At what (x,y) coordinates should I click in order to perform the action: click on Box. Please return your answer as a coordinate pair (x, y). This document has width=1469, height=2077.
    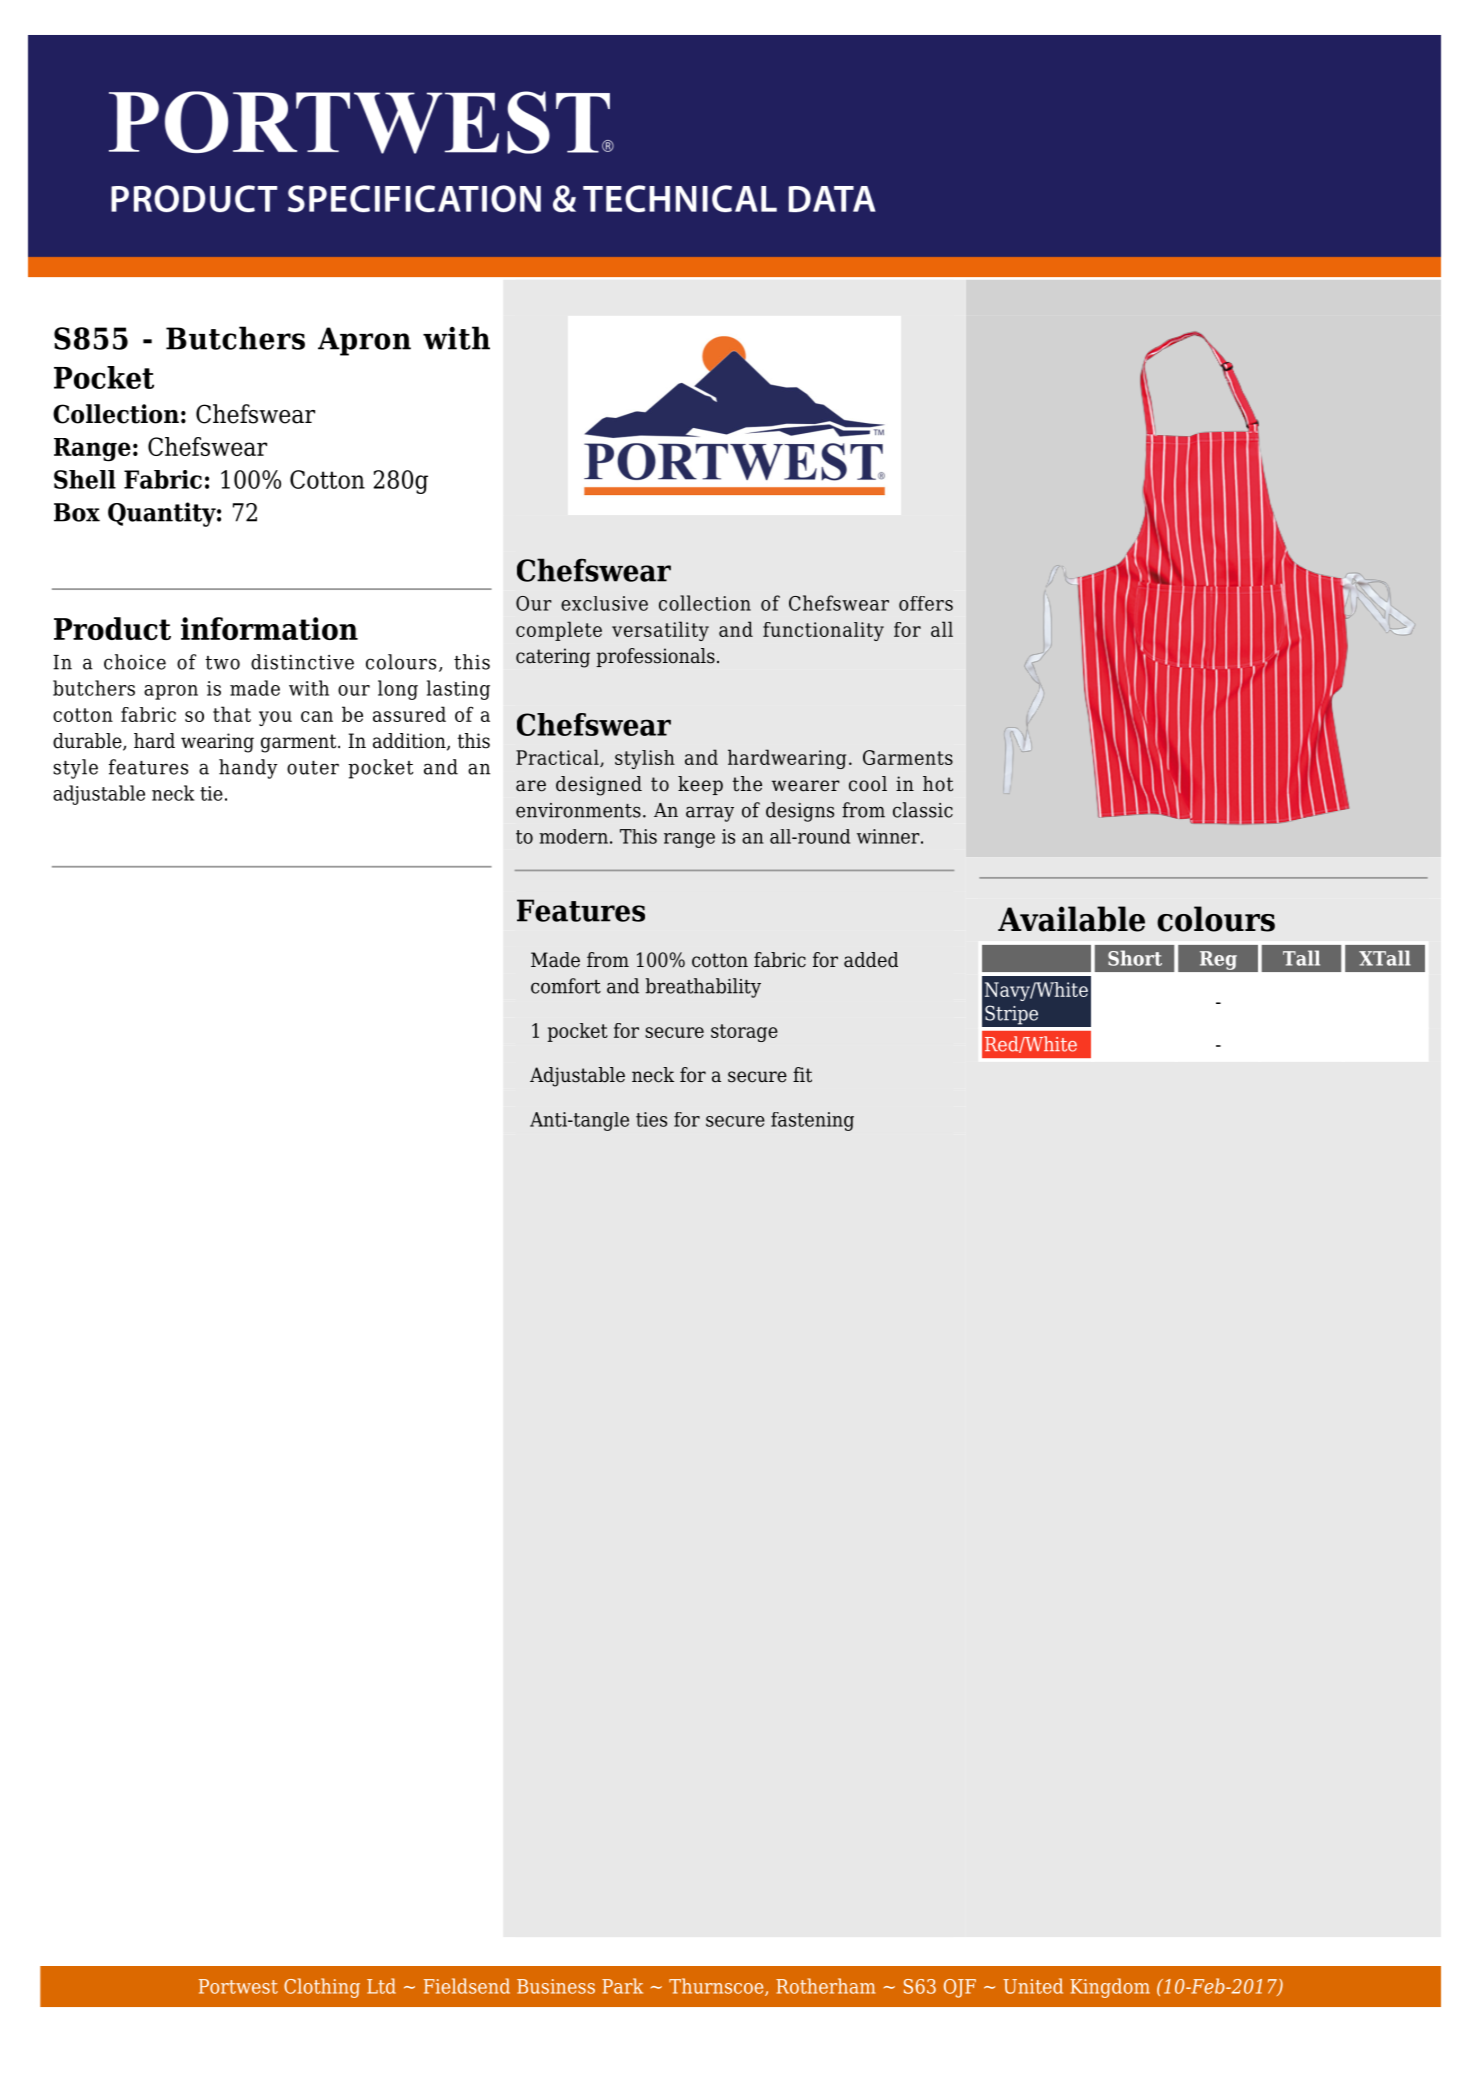
    Looking at the image, I should click on (77, 512).
